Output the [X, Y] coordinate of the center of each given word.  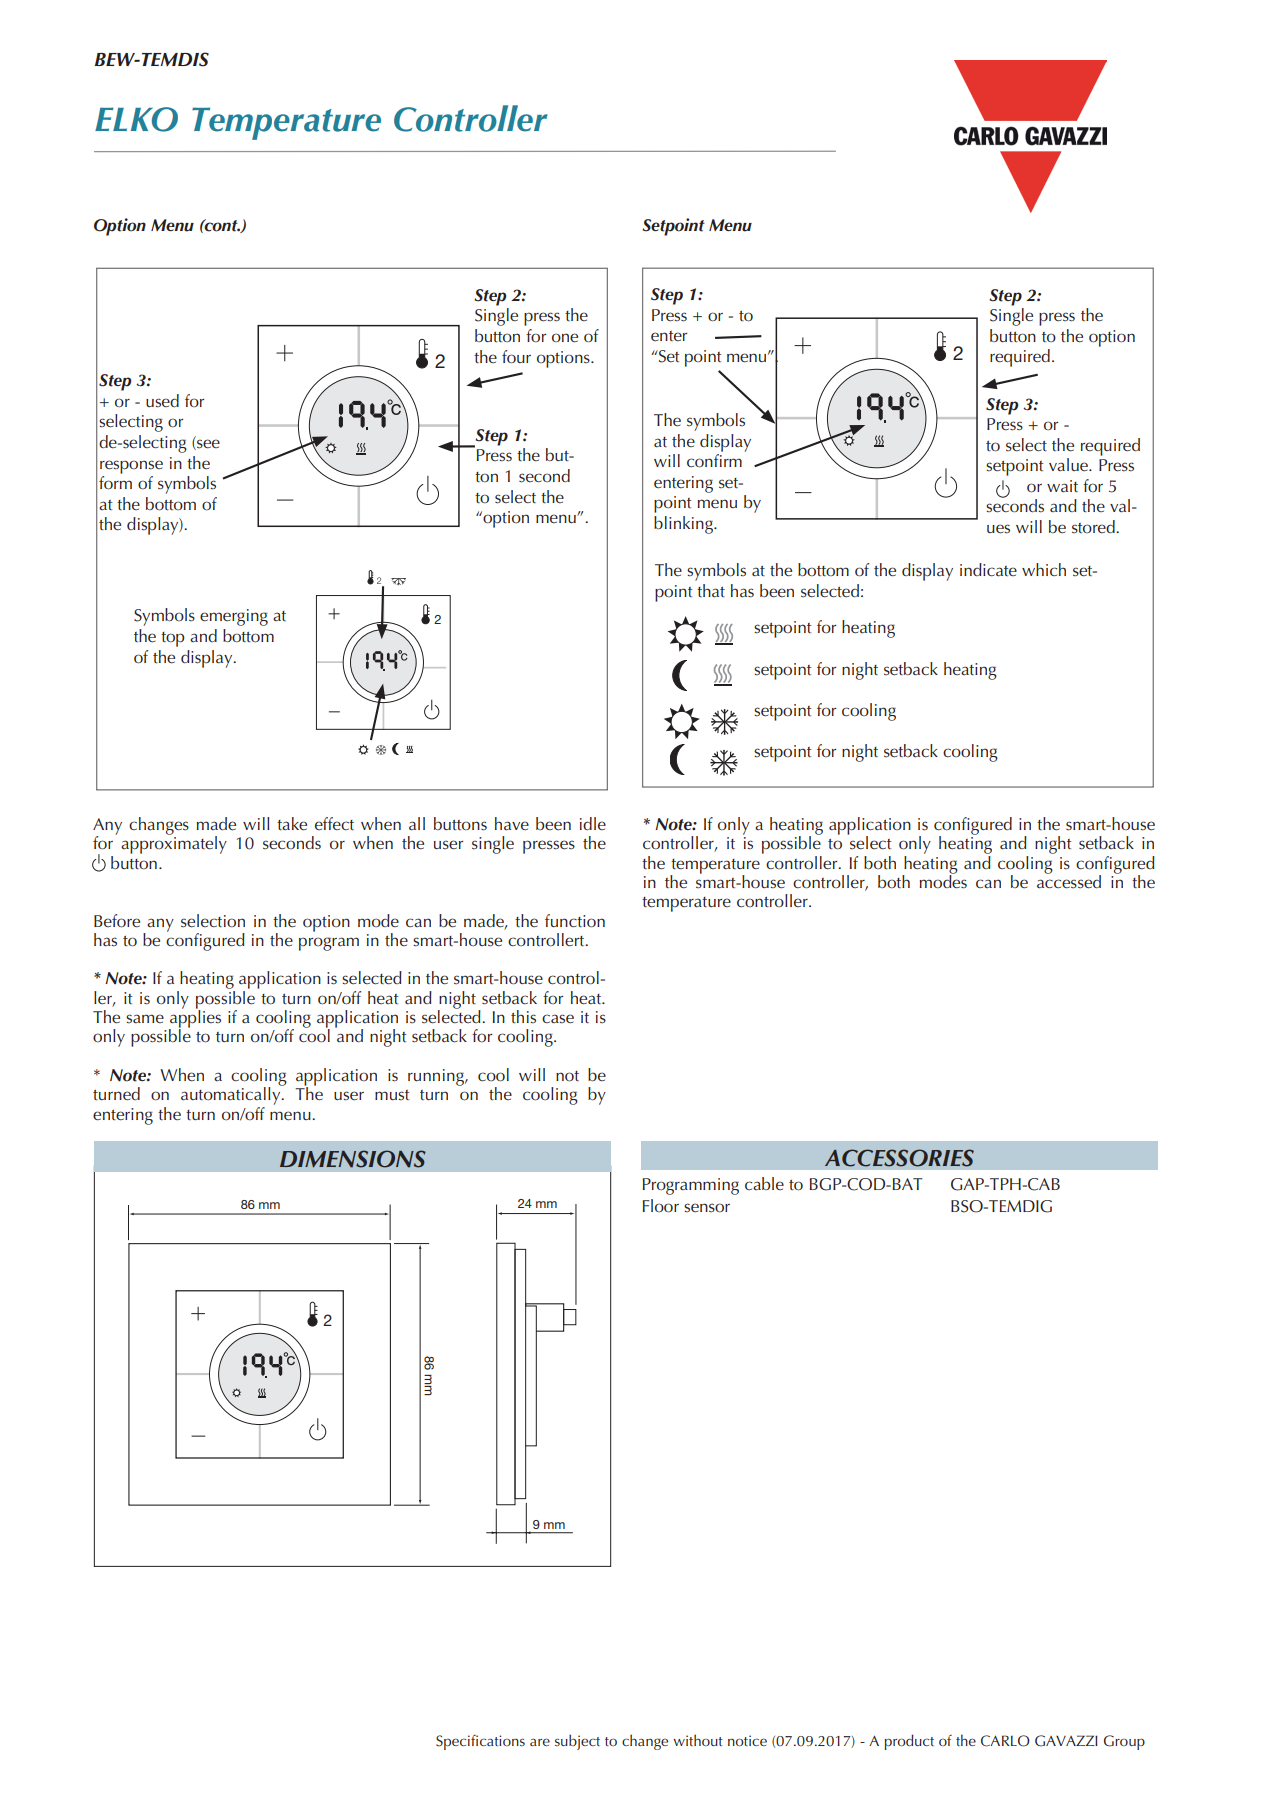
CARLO [1005, 1741]
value [1069, 465]
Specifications [480, 1742]
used [162, 401]
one [565, 338]
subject [577, 1742]
